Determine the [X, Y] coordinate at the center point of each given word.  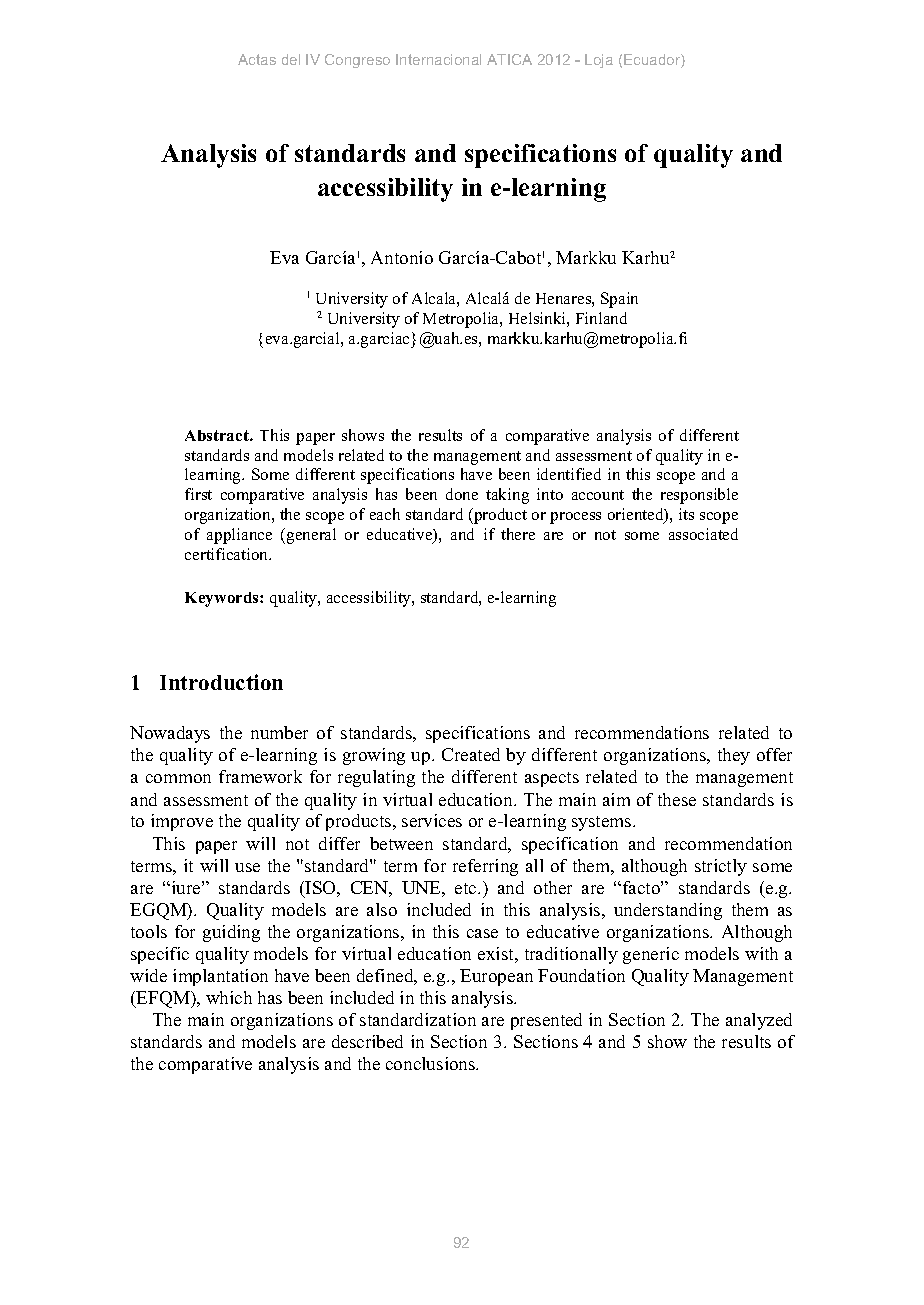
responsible [699, 496]
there [518, 534]
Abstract [218, 435]
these [677, 799]
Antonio [402, 257]
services [432, 820]
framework [260, 776]
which [229, 997]
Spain [619, 300]
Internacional [438, 59]
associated [703, 534]
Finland [601, 318]
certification [228, 554]
